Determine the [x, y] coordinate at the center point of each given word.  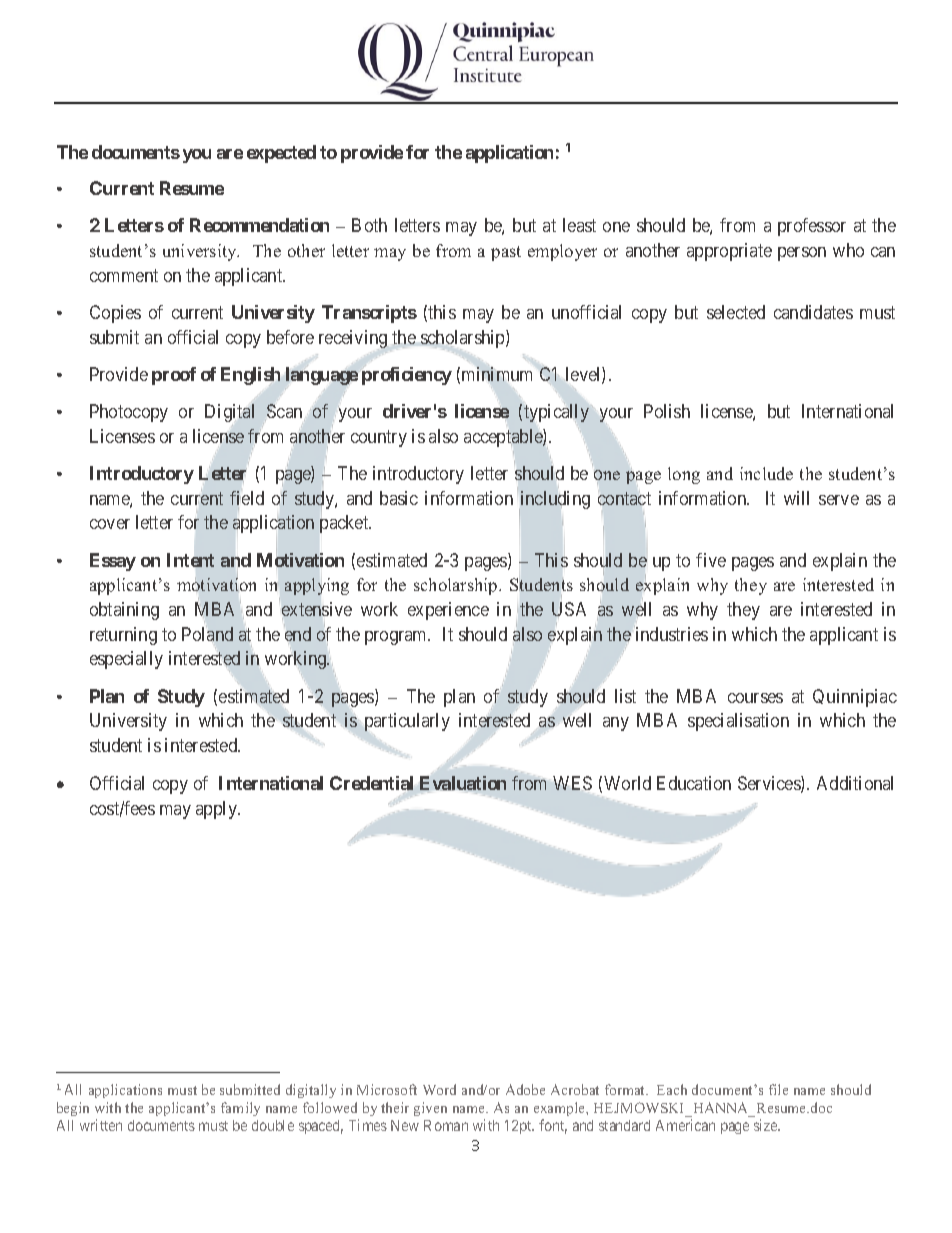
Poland [207, 634]
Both [369, 225]
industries [671, 633]
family [240, 1109]
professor [812, 227]
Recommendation [259, 225]
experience [448, 611]
